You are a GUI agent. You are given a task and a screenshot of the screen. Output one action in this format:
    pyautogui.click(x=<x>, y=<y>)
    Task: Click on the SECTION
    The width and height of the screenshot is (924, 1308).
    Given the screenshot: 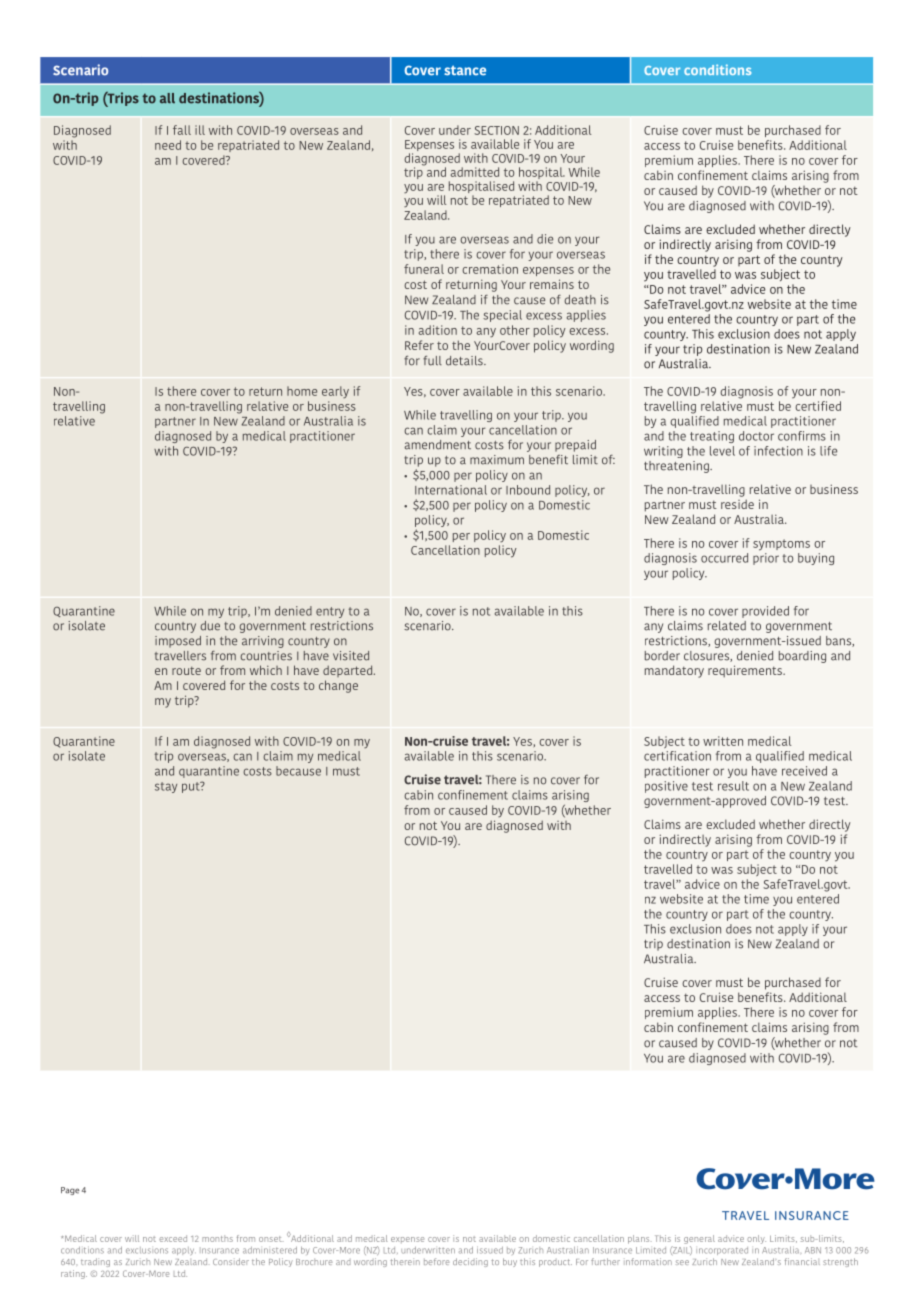 What is the action you would take?
    pyautogui.click(x=496, y=130)
